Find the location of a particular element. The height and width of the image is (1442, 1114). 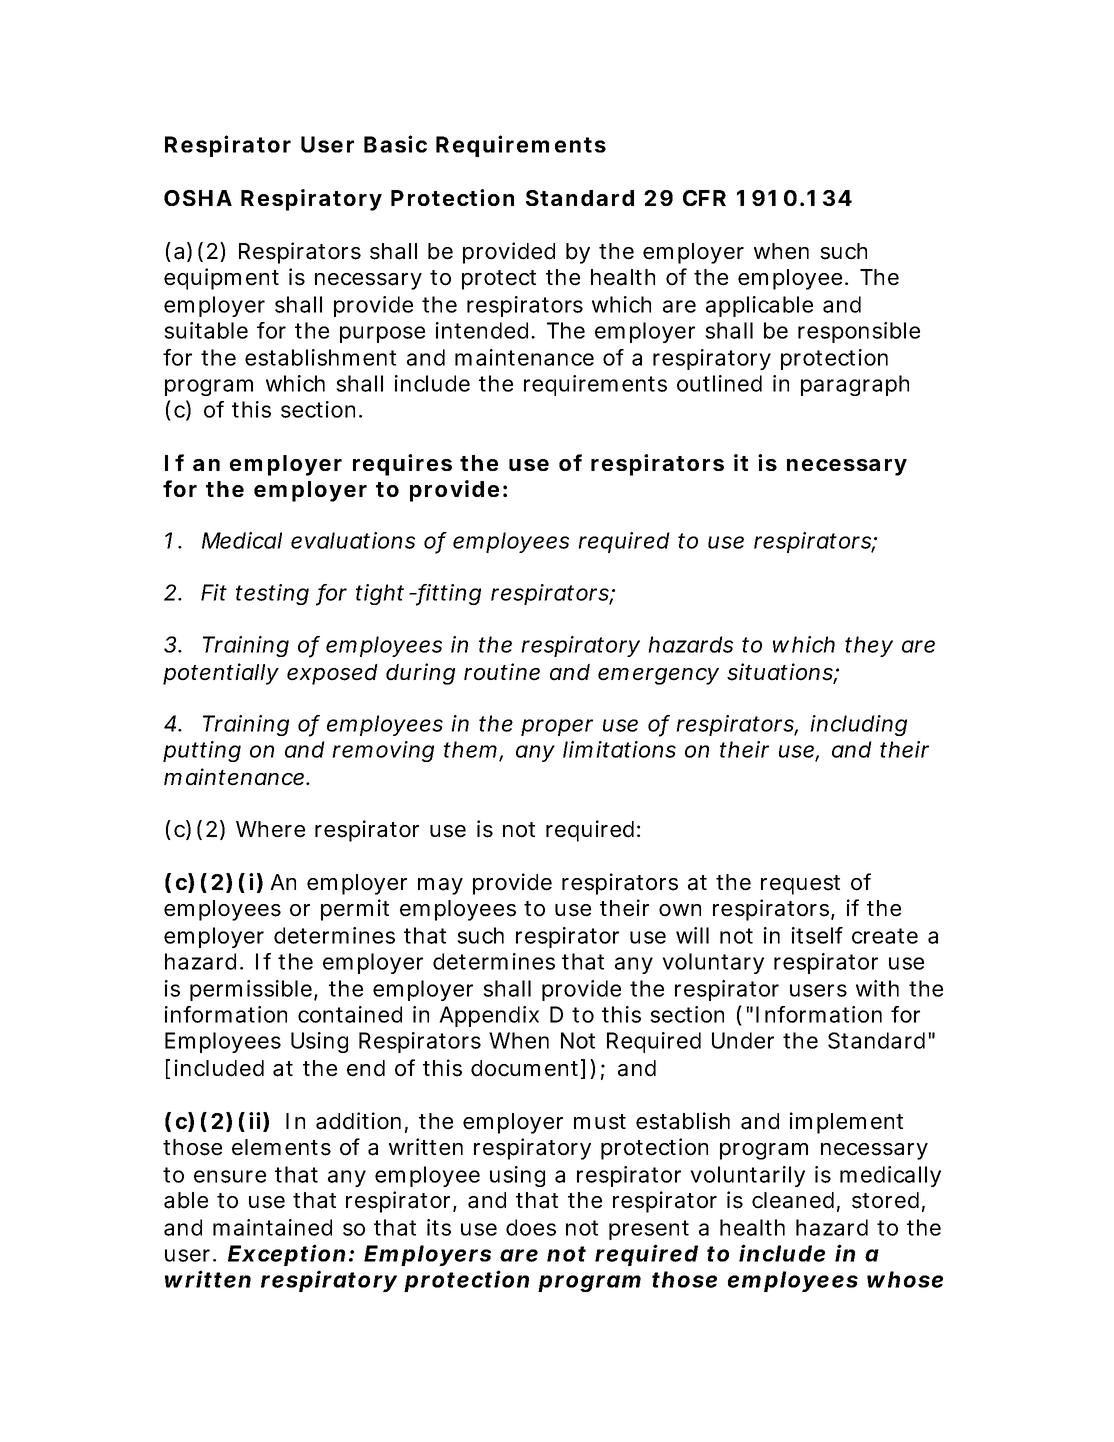

tight is located at coordinates (380, 594).
